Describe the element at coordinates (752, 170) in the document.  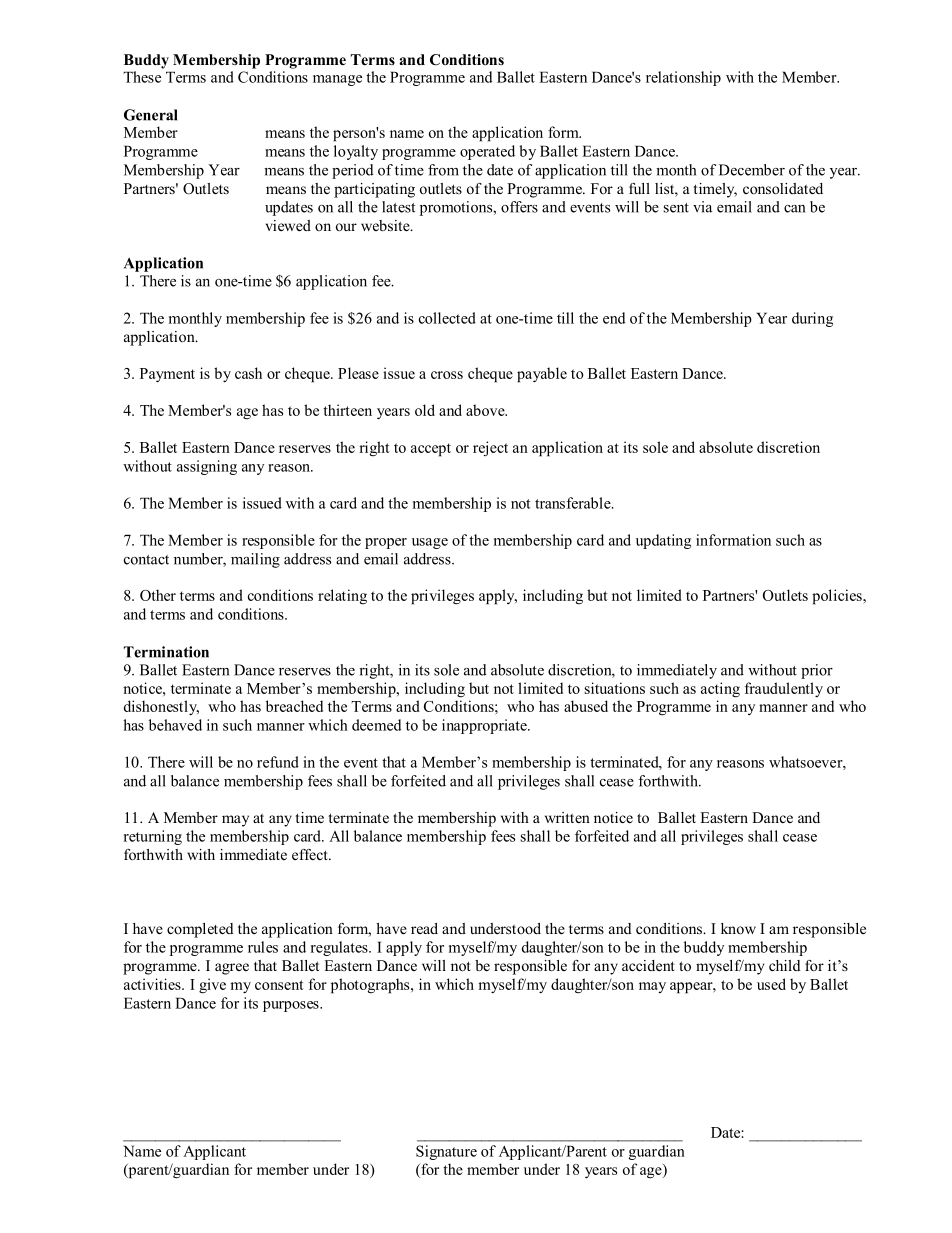
I see `December` at that location.
